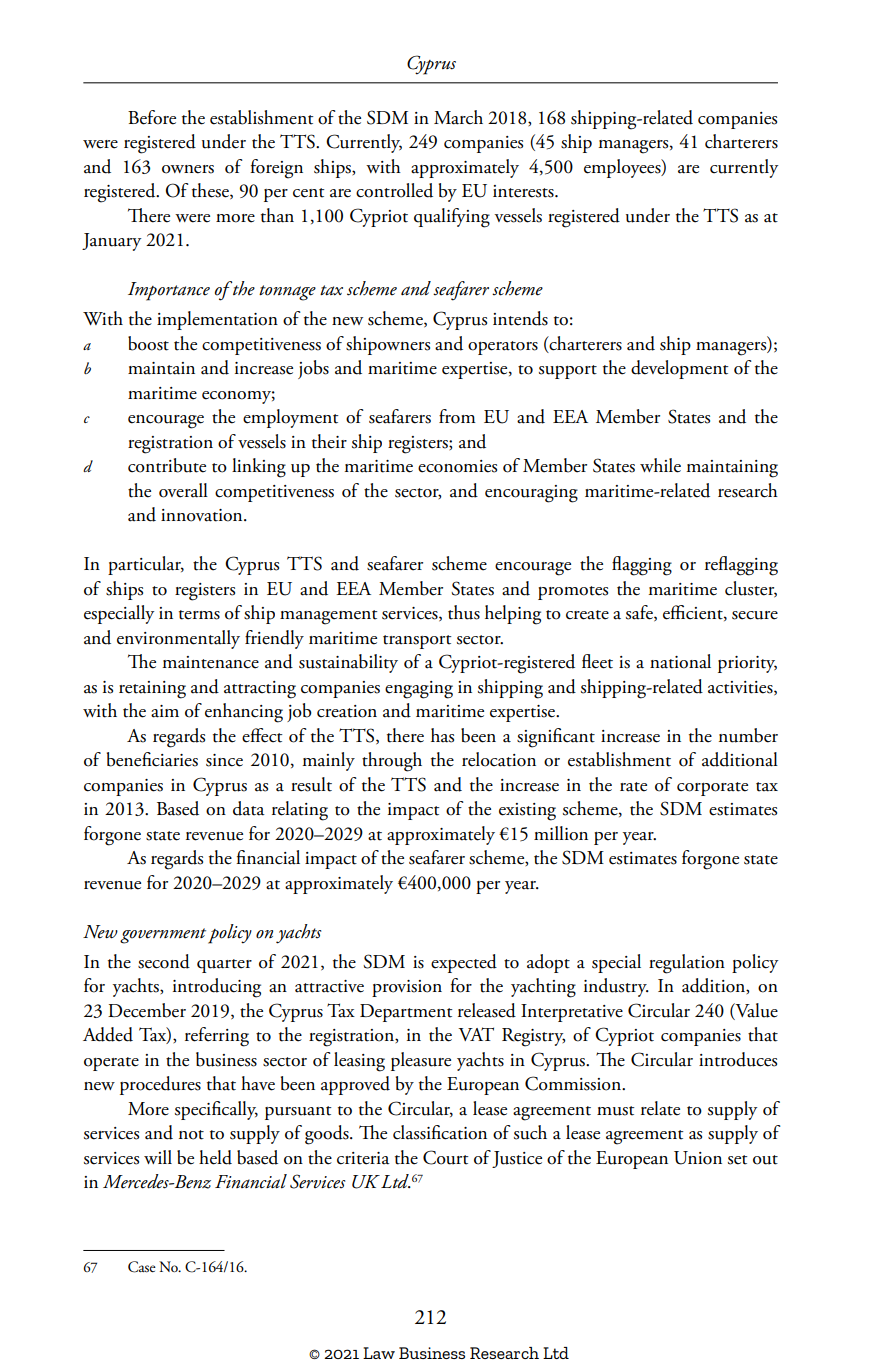 The width and height of the page is (878, 1372). What do you see at coordinates (442, 735) in the page?
I see `has` at bounding box center [442, 735].
